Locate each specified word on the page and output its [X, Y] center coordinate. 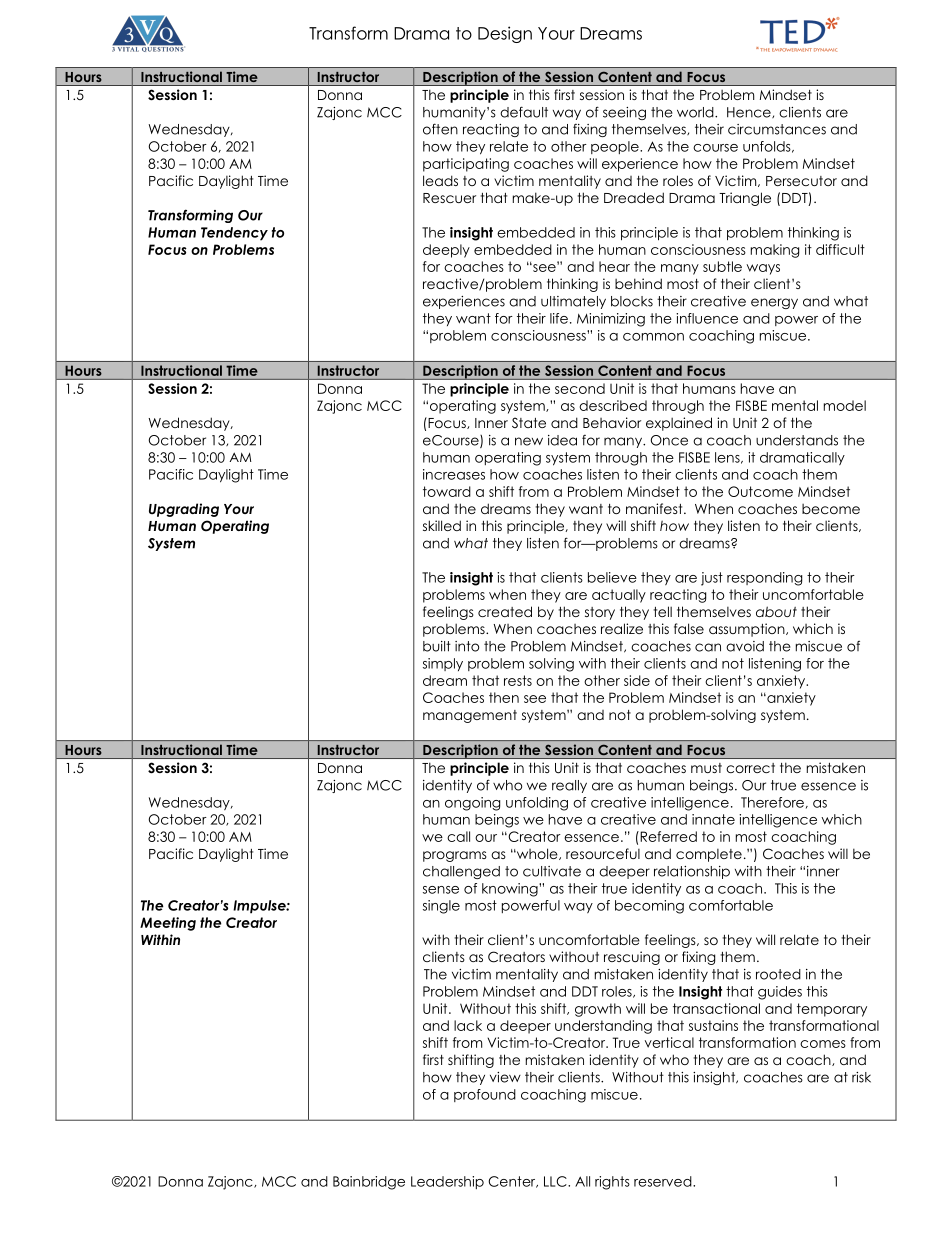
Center [513, 1182]
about [776, 611]
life [559, 318]
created [505, 611]
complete [709, 855]
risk [861, 1077]
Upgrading [184, 510]
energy [774, 303]
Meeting [168, 924]
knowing [511, 890]
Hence [750, 112]
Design [505, 34]
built [437, 646]
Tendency [234, 234]
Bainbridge [369, 1183]
